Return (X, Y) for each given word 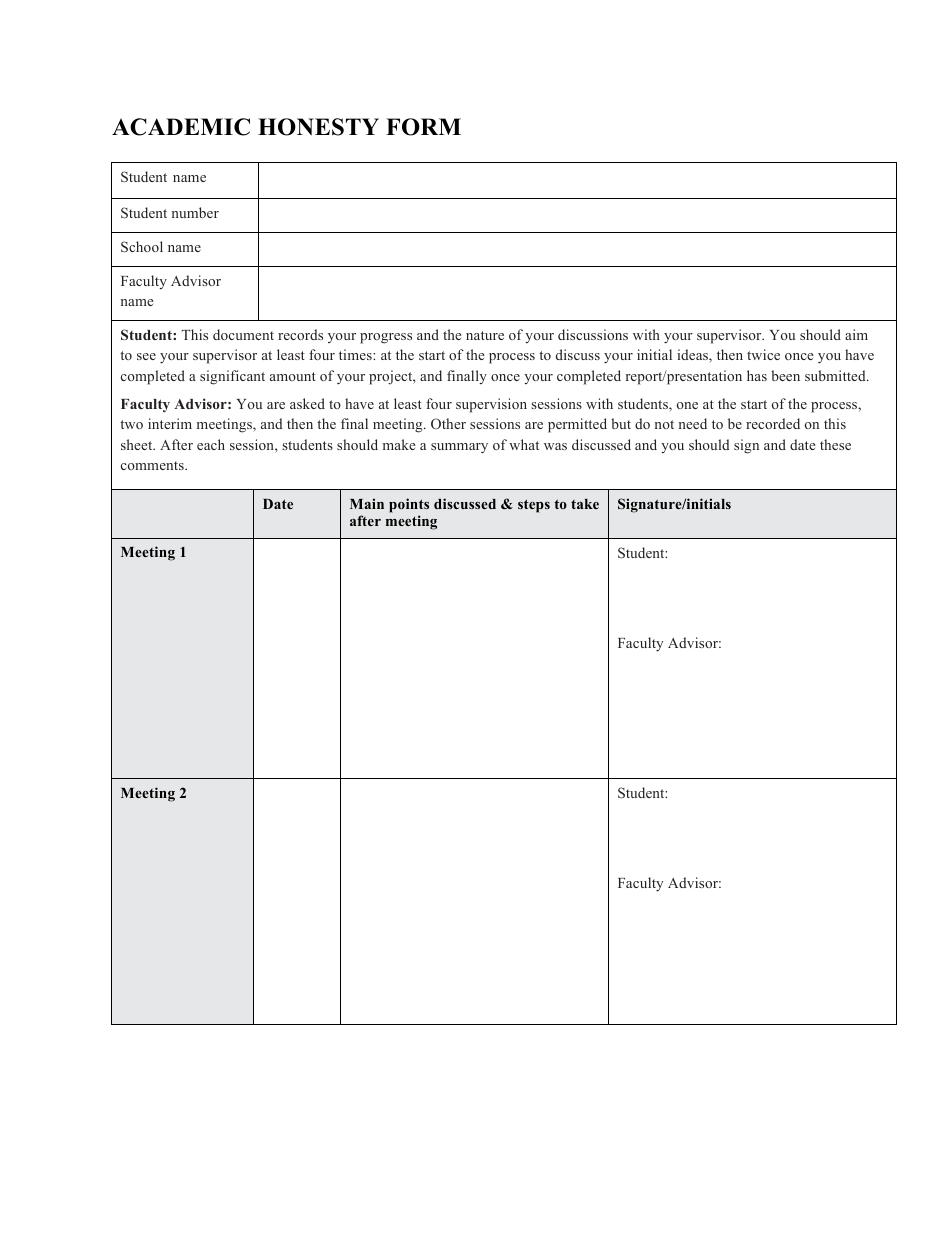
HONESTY (318, 127)
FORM (423, 127)
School (142, 246)
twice (763, 354)
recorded (773, 423)
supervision (491, 405)
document (243, 334)
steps (534, 506)
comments (153, 465)
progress (386, 338)
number (195, 212)
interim (170, 423)
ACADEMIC (181, 127)
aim (856, 334)
